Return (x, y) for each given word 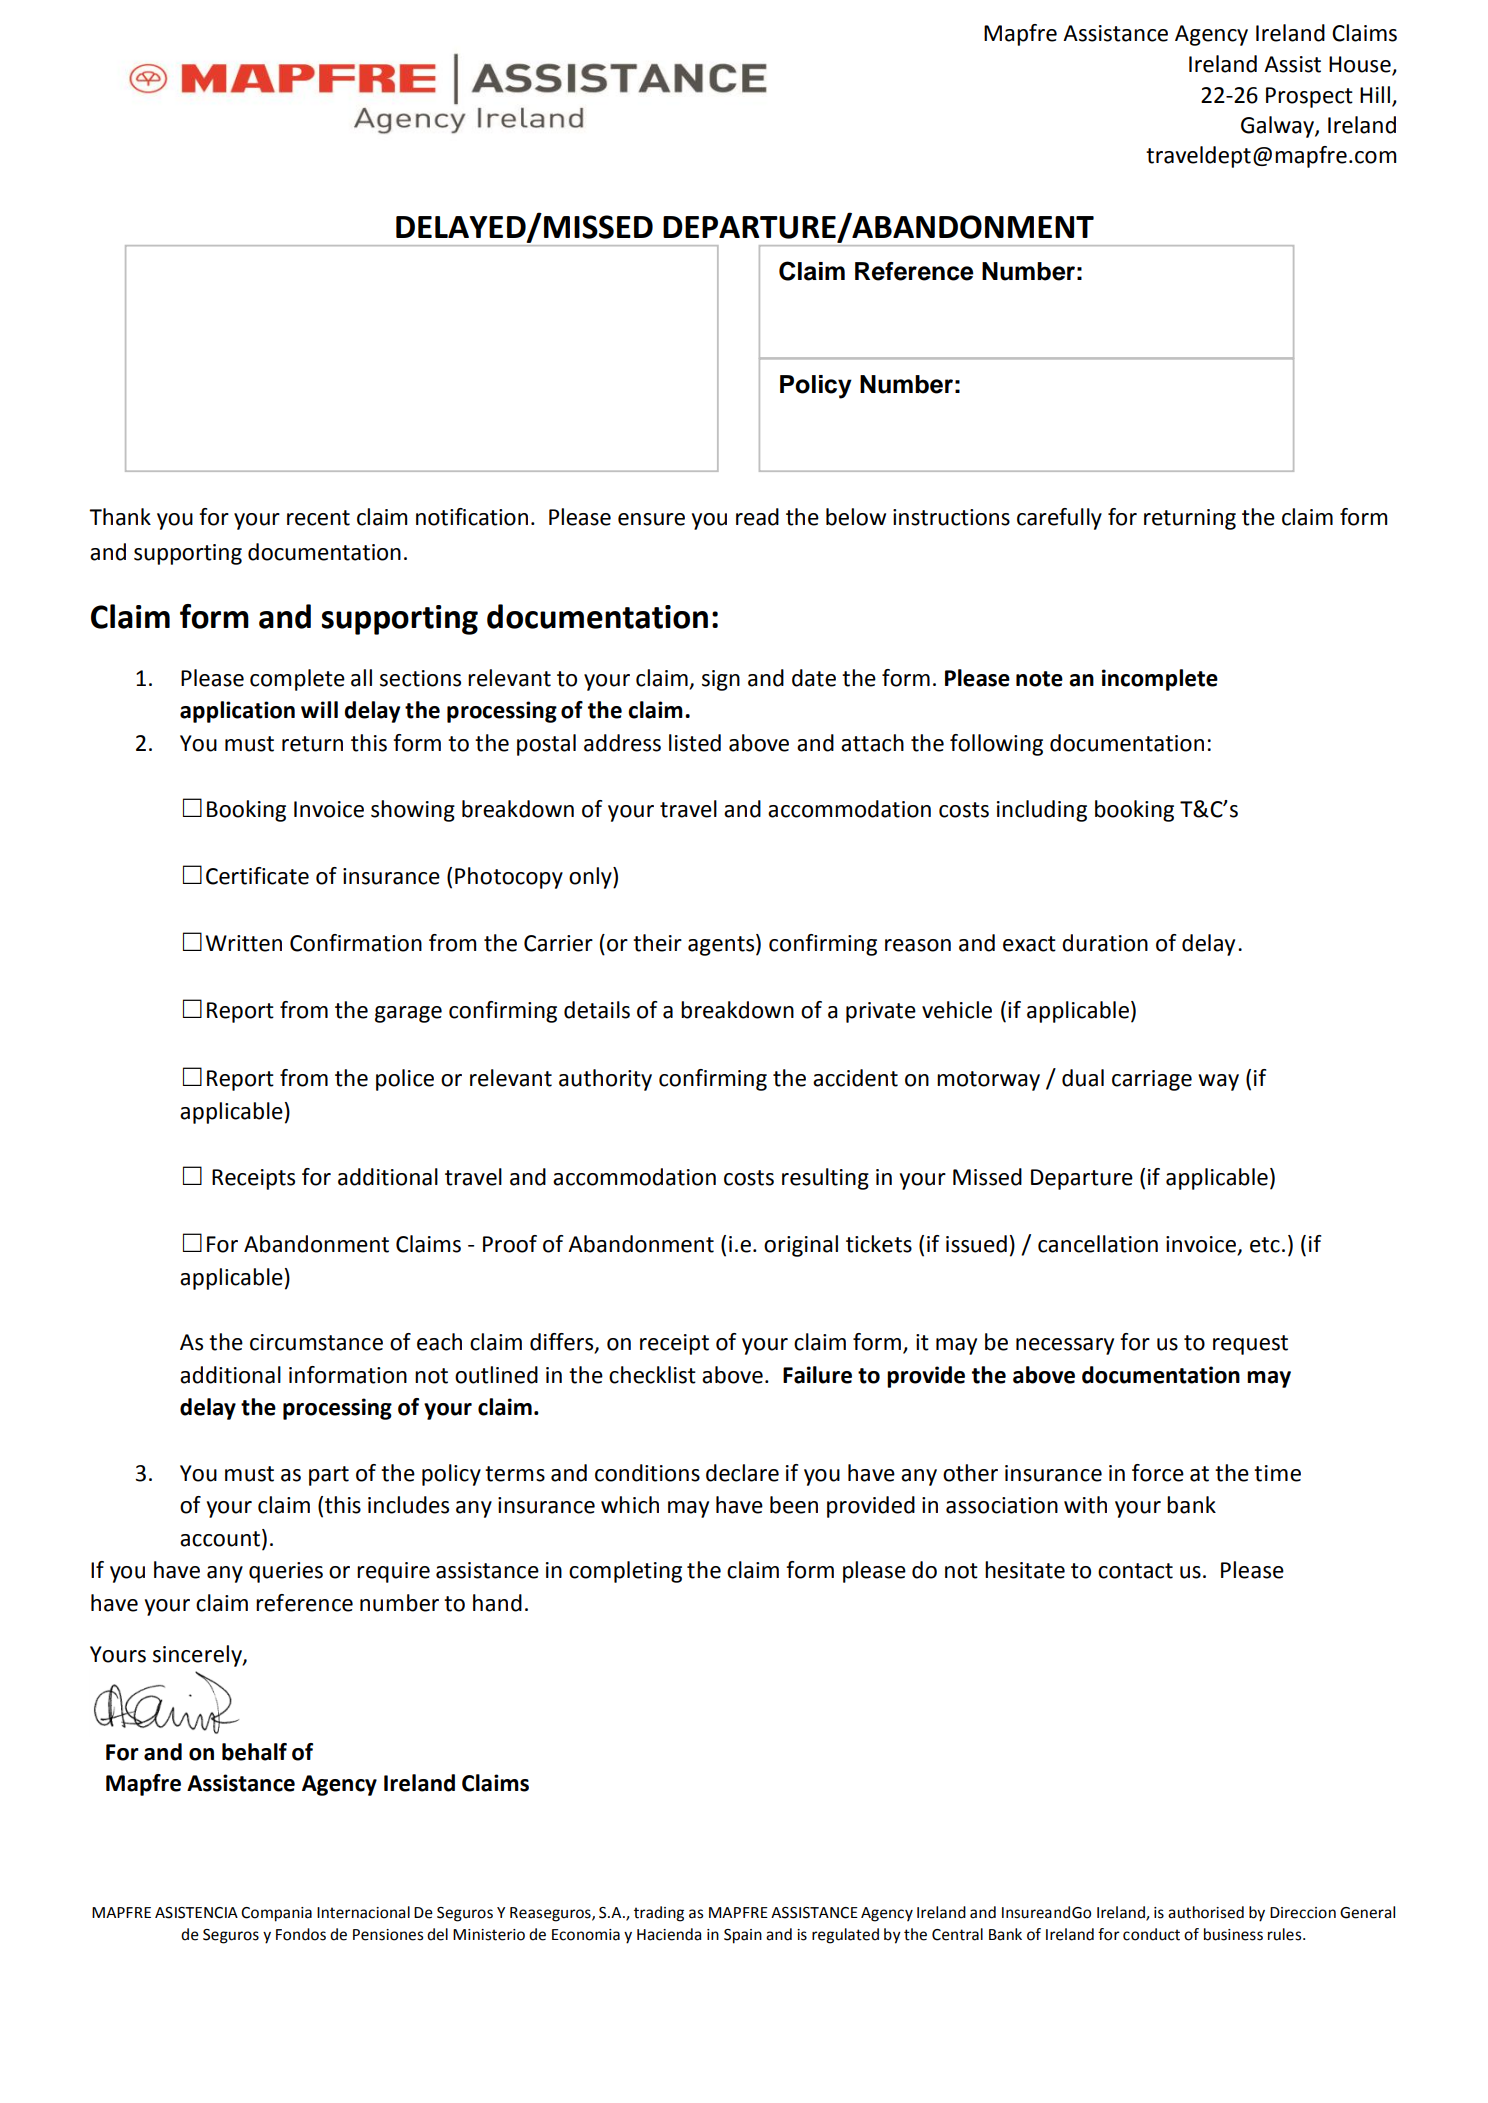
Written (243, 943)
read (757, 517)
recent (318, 518)
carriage (1152, 1080)
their (657, 943)
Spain (743, 1936)
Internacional (363, 1912)
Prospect (1309, 97)
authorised (1206, 1912)
